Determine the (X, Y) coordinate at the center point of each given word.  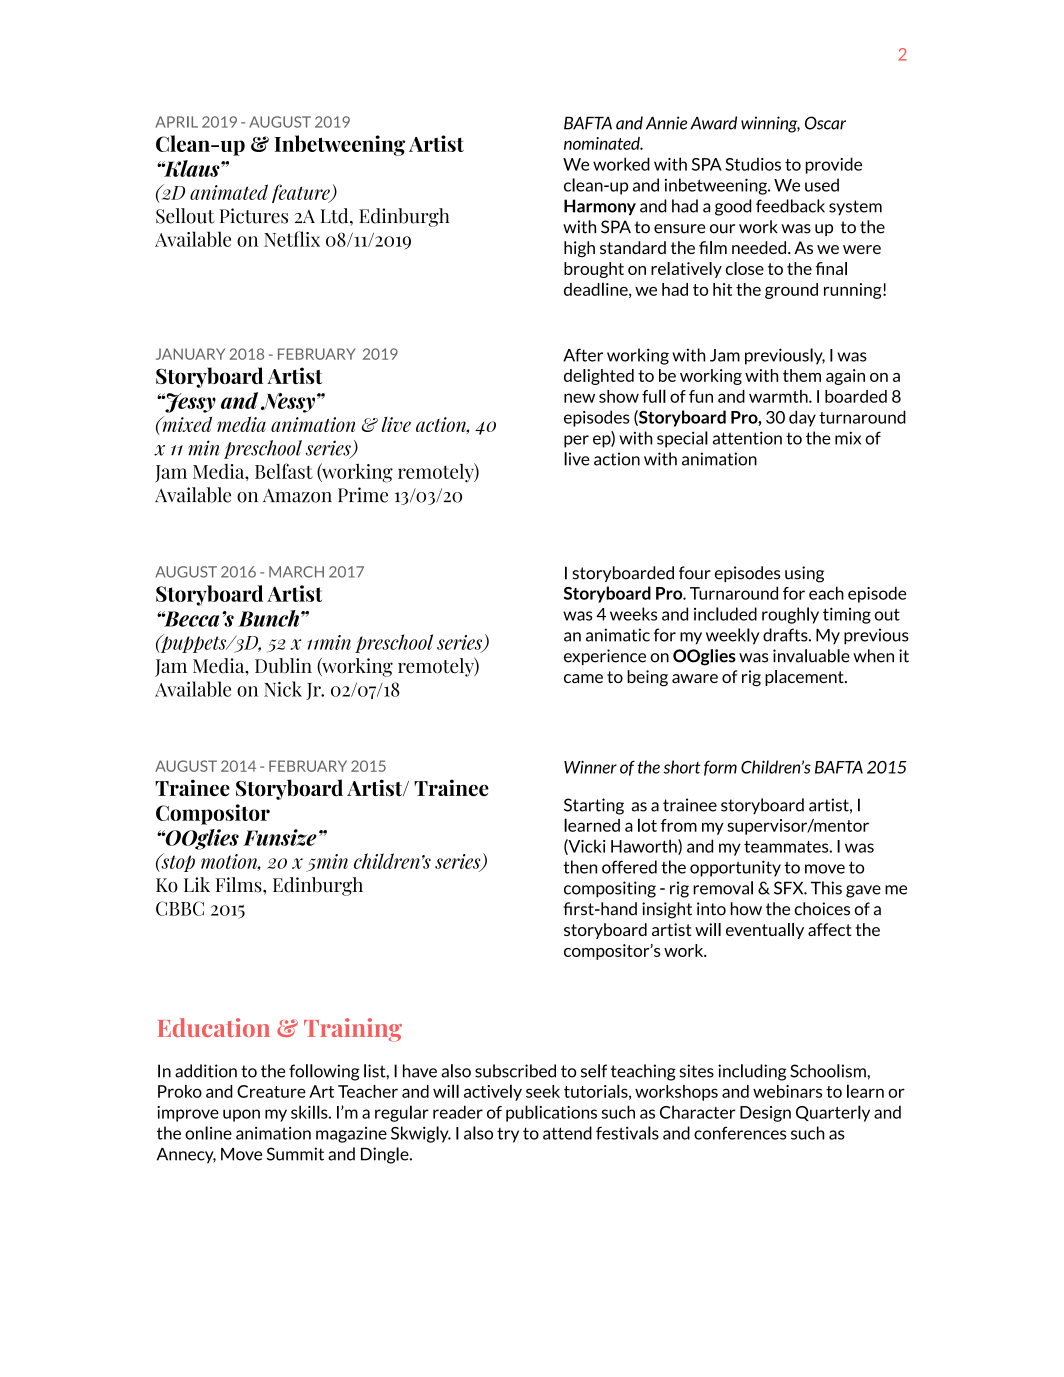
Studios (753, 164)
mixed (186, 424)
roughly (790, 615)
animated (229, 192)
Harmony (600, 207)
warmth (779, 396)
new (579, 398)
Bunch (268, 618)
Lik (197, 884)
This (826, 888)
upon (241, 1115)
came (583, 678)
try (508, 1135)
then (580, 867)
